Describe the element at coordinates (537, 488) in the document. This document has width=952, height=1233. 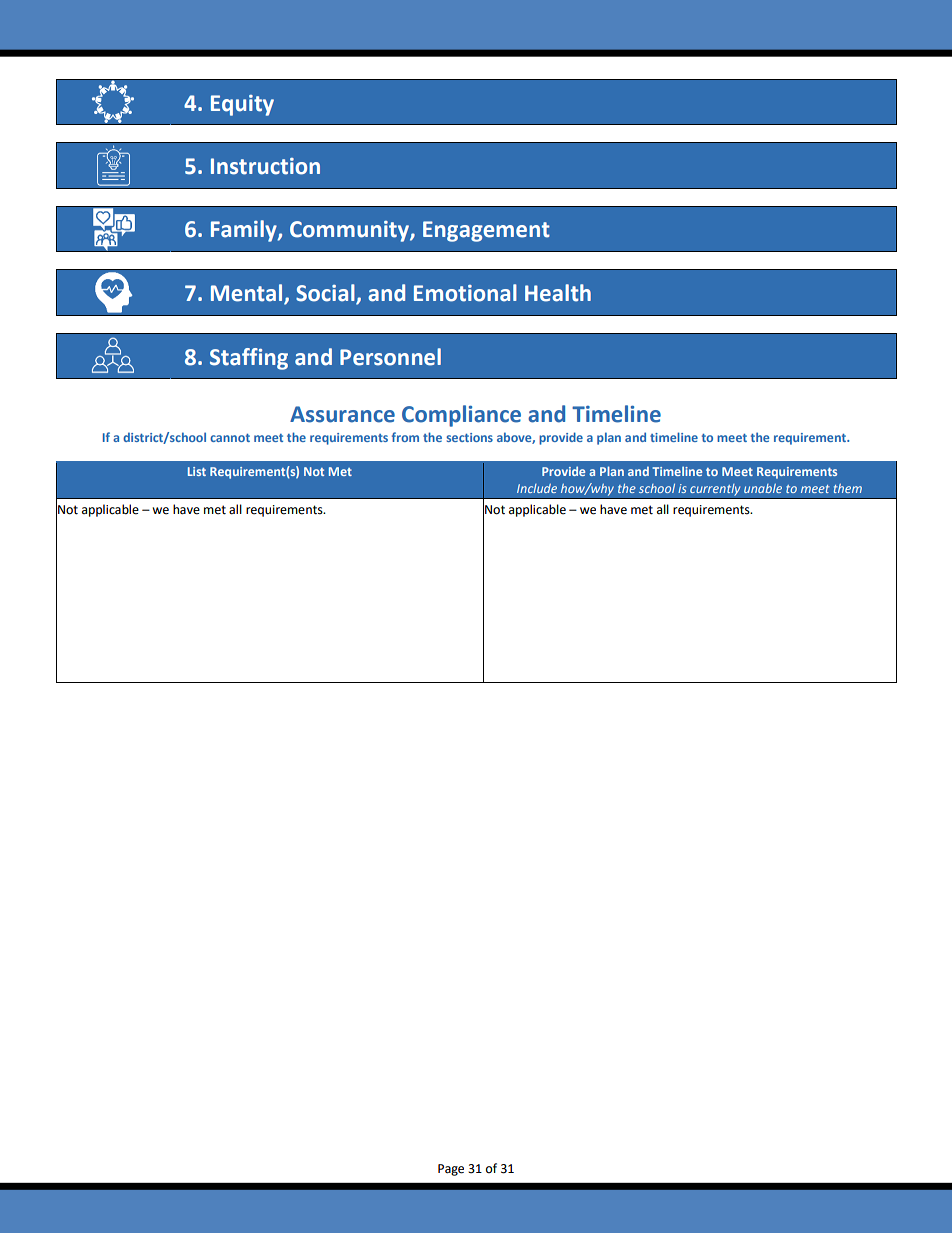
I see `Include` at that location.
